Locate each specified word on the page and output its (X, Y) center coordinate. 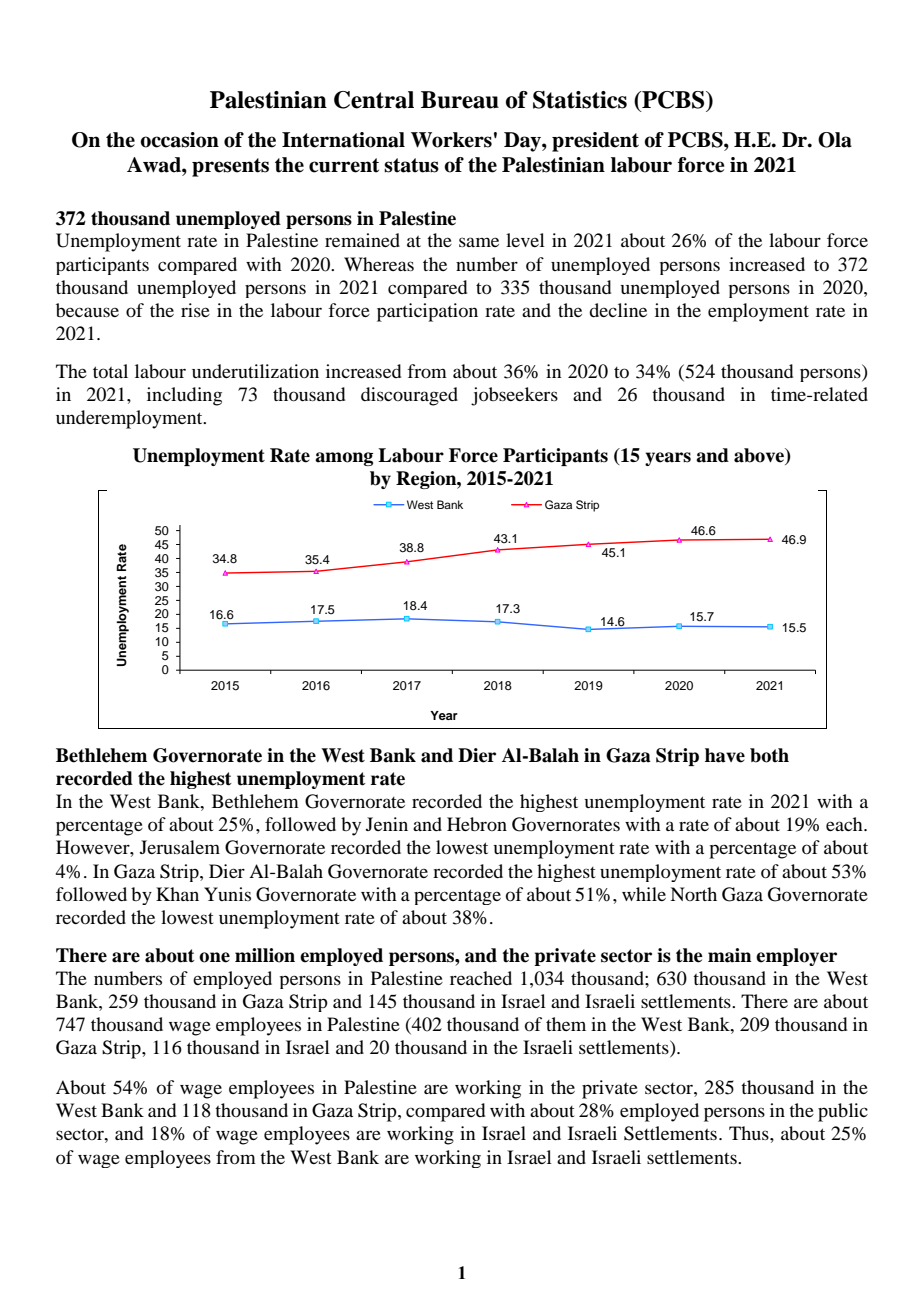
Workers (451, 140)
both (769, 755)
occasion (179, 140)
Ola (835, 140)
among (344, 459)
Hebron (477, 824)
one (214, 957)
